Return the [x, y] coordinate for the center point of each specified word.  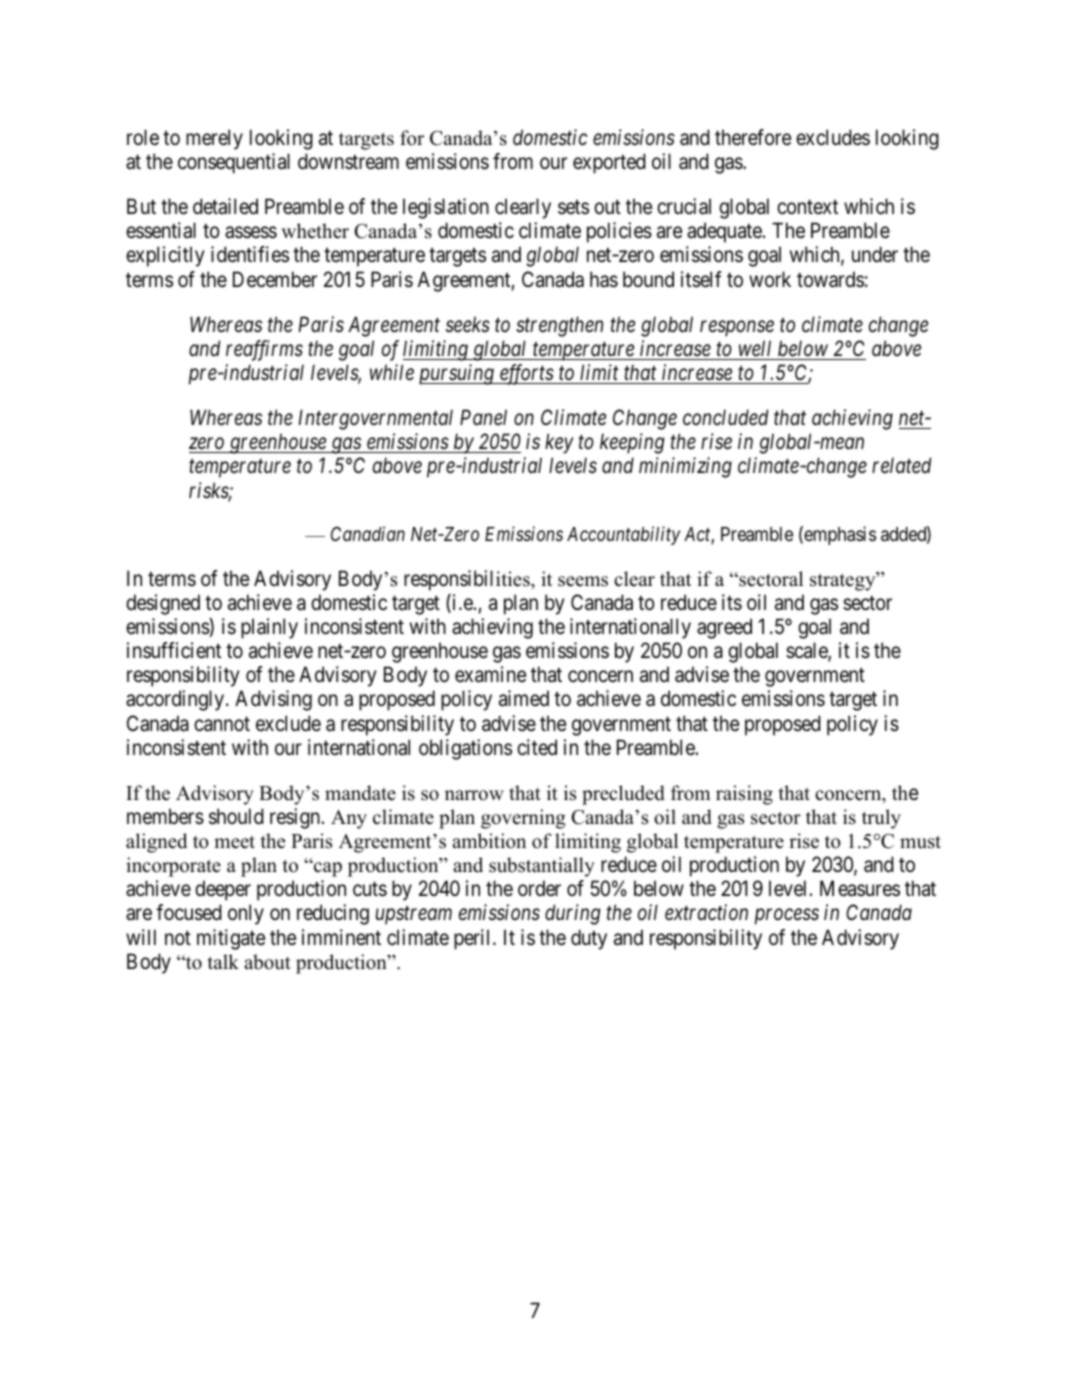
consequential [234, 163]
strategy [844, 581]
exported [609, 163]
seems [583, 581]
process [787, 917]
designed [163, 604]
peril [474, 939]
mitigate [231, 939]
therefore [753, 137]
